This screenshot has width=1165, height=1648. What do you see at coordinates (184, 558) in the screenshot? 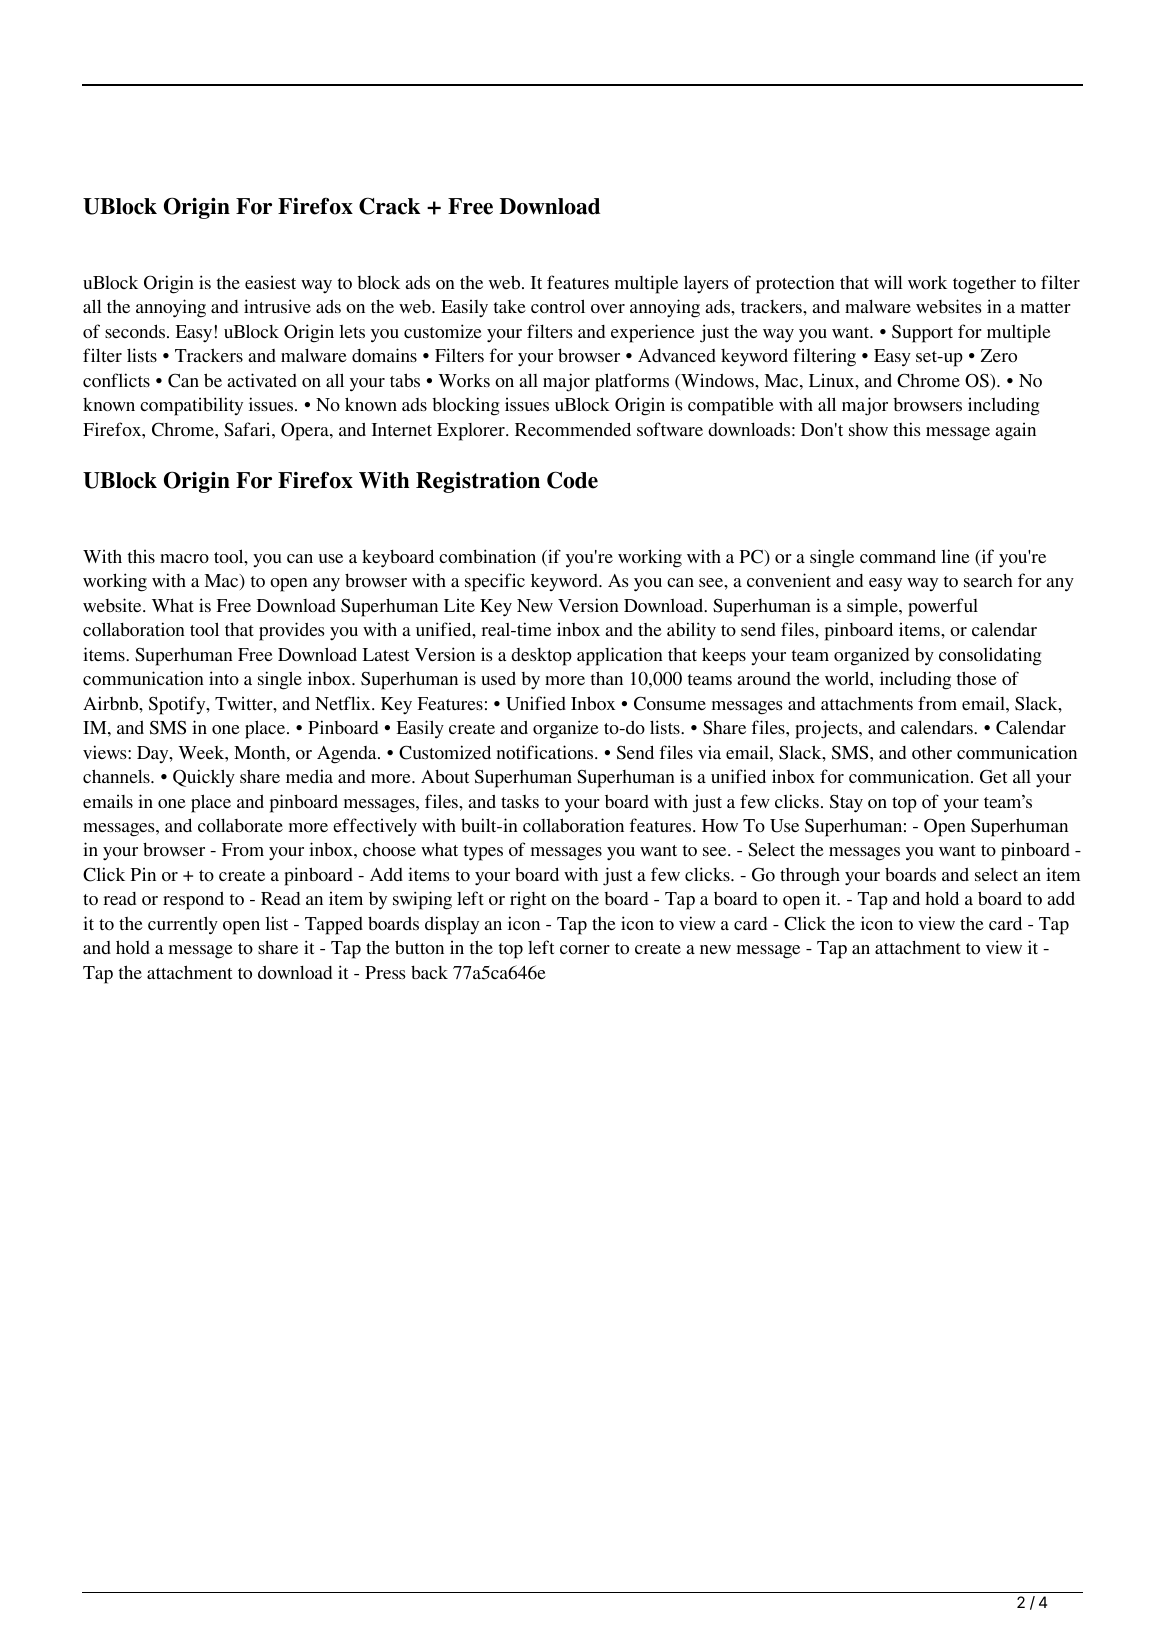
I see `macro` at bounding box center [184, 558].
